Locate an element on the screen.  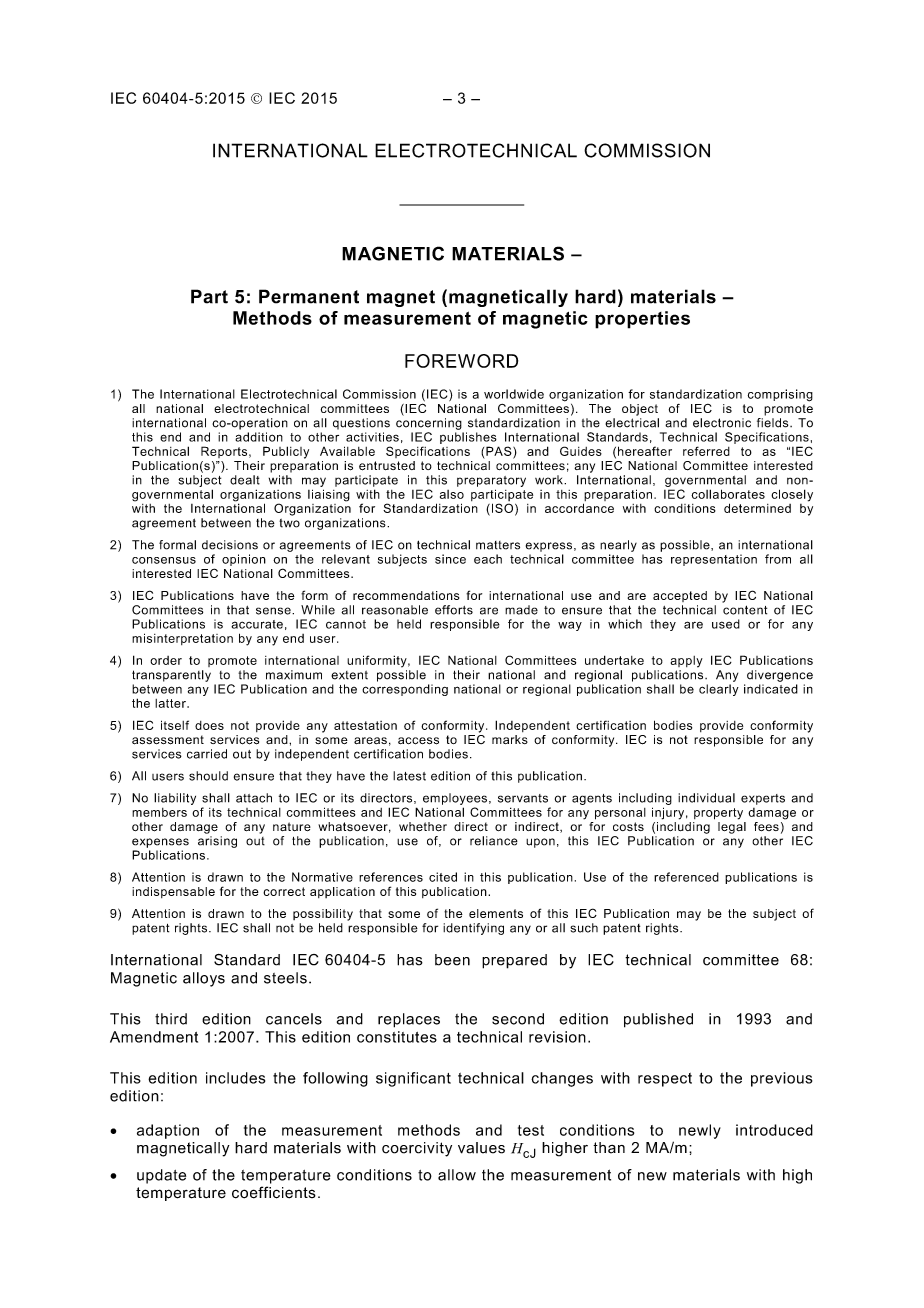
coefficients is located at coordinates (274, 1192).
